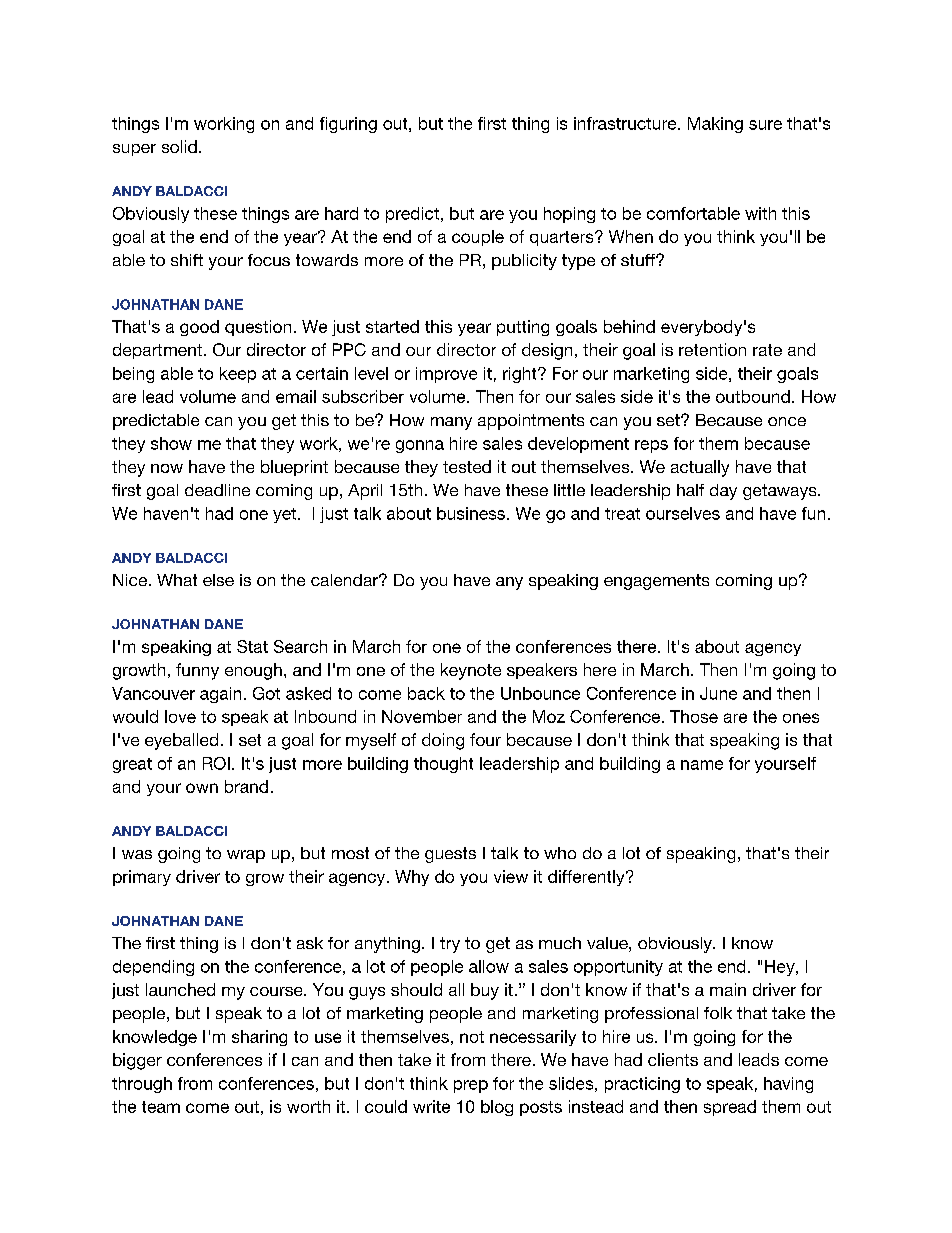  Describe the element at coordinates (702, 765) in the screenshot. I see `name` at that location.
